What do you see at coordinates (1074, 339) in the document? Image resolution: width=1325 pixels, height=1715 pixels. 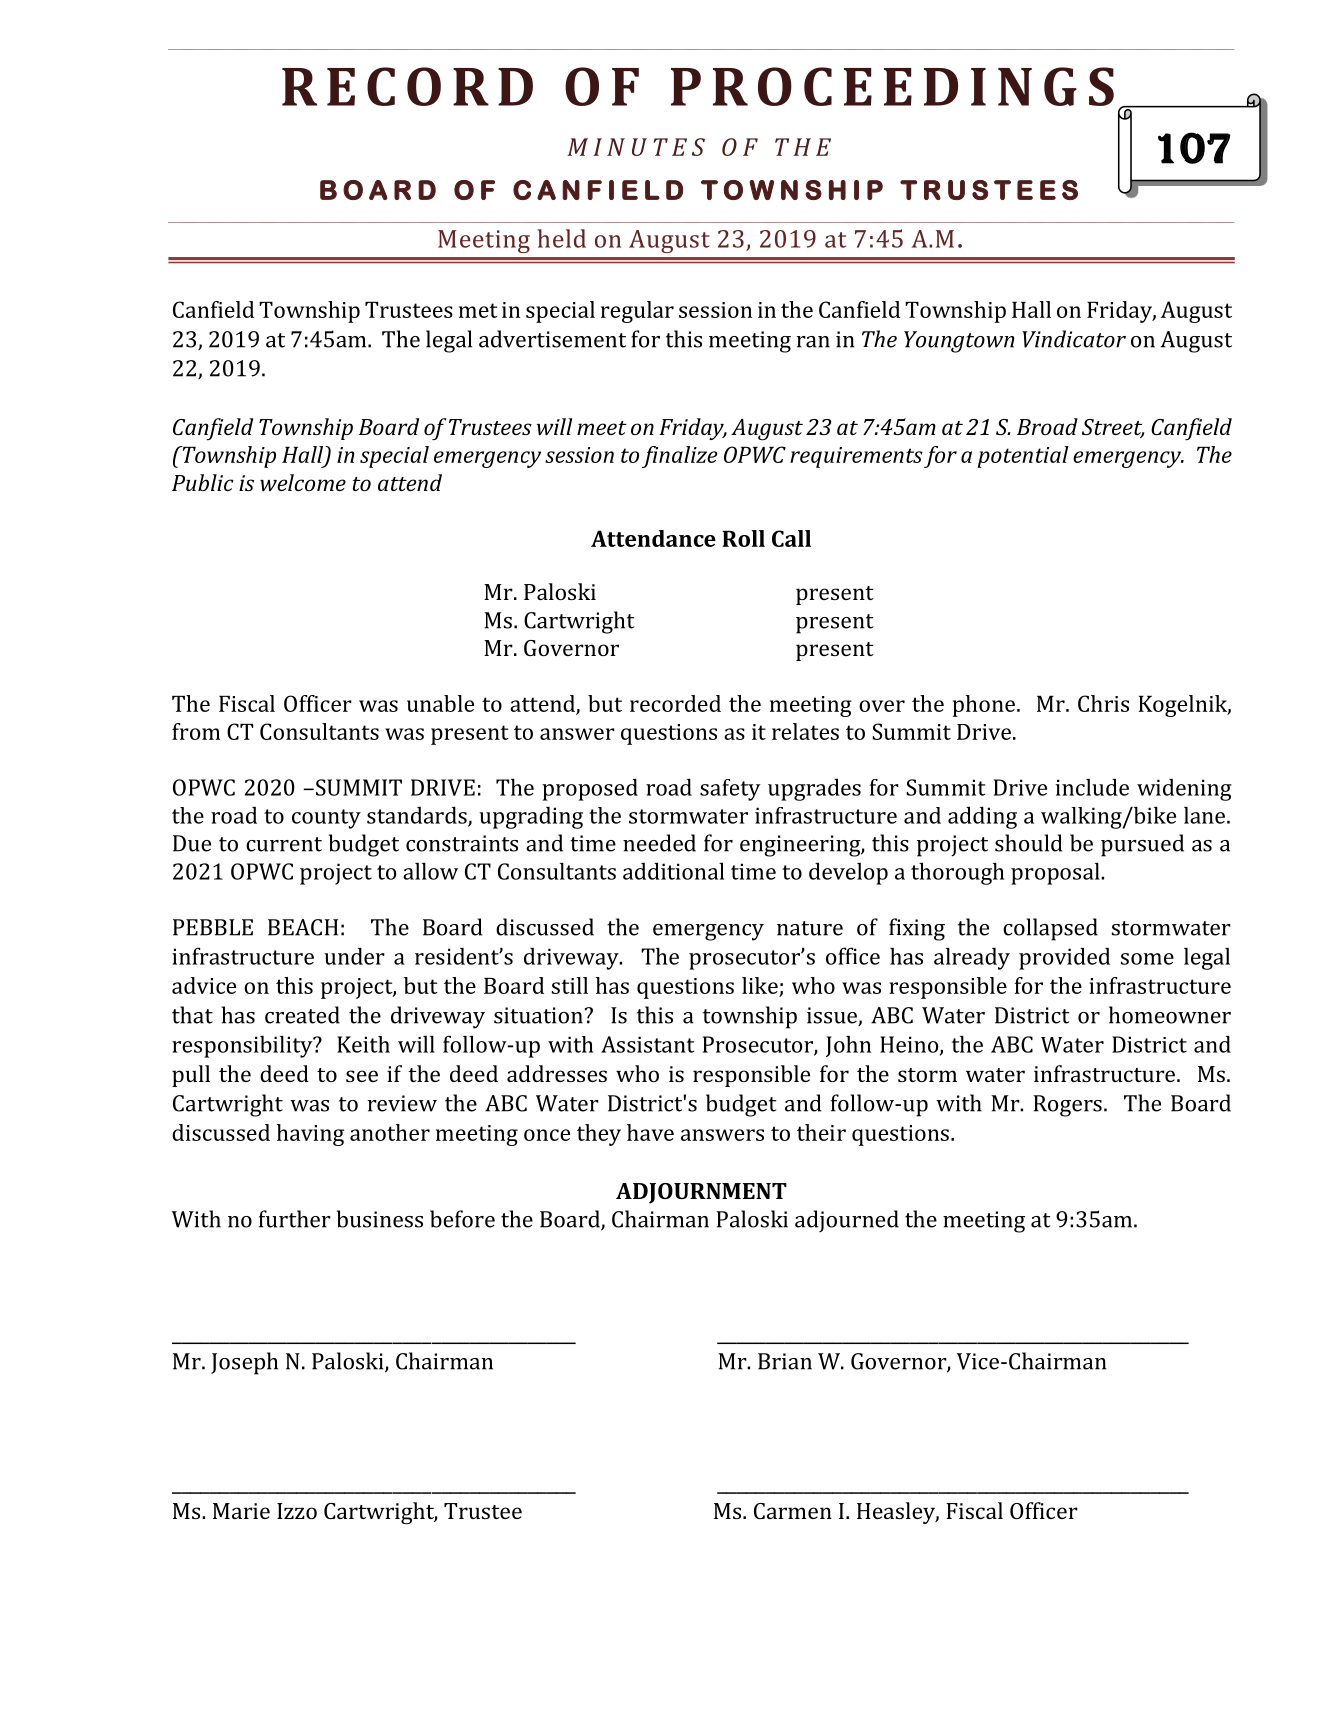 I see `Vindicator` at bounding box center [1074, 339].
